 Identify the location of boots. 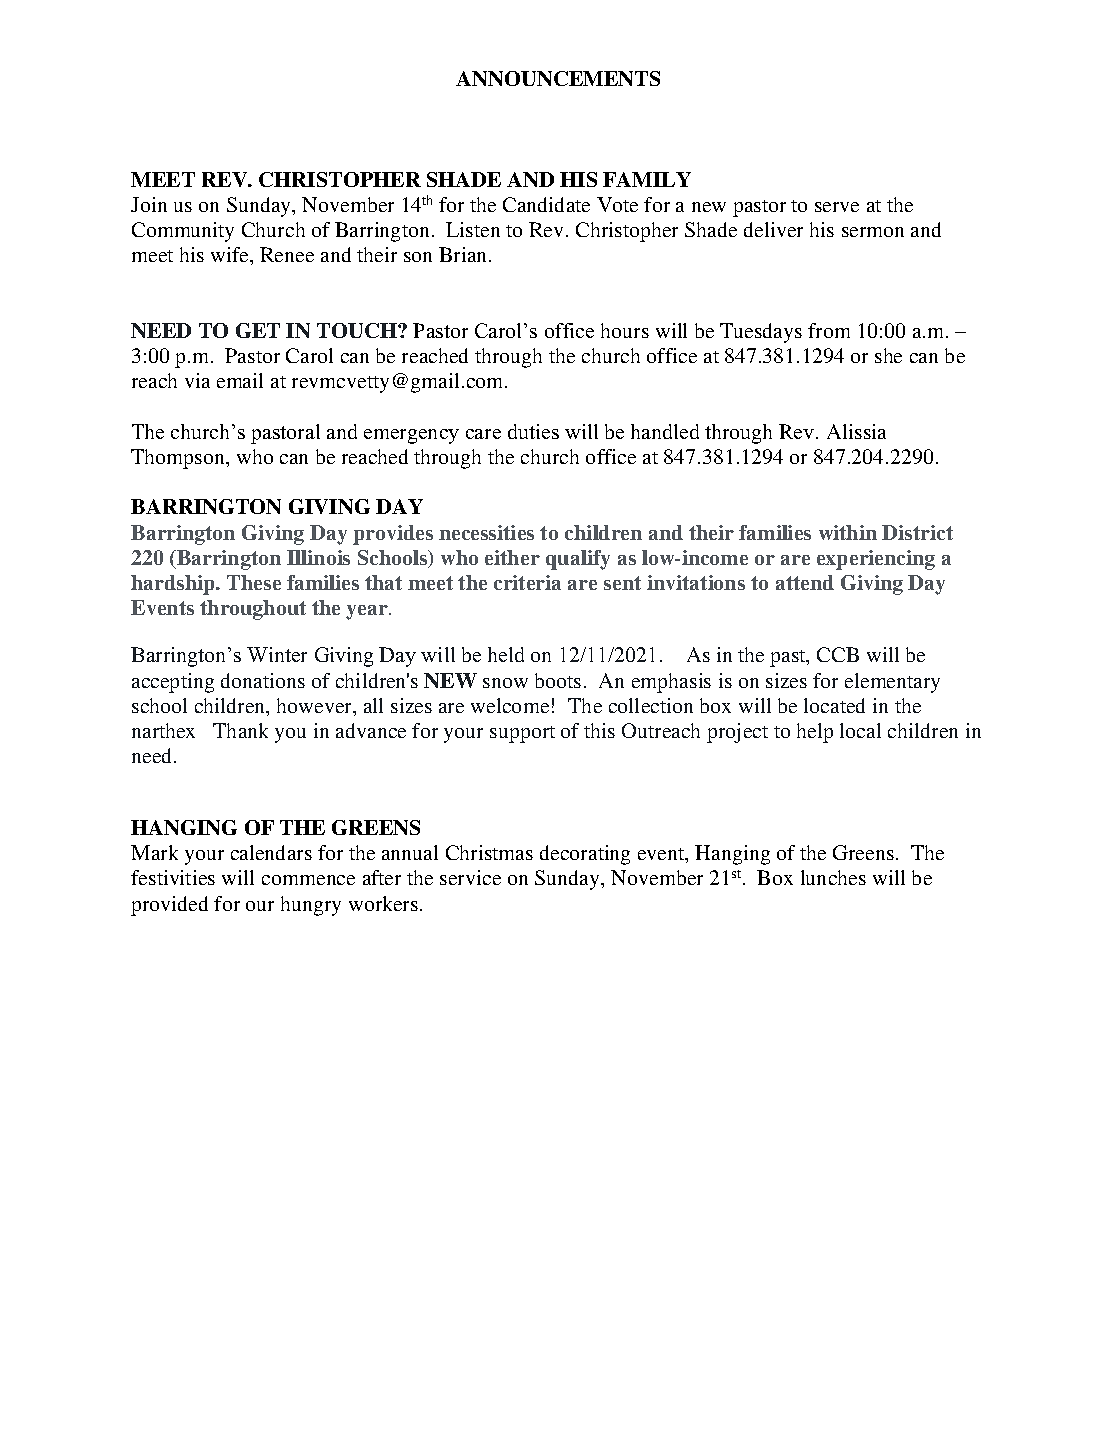
(558, 680).
